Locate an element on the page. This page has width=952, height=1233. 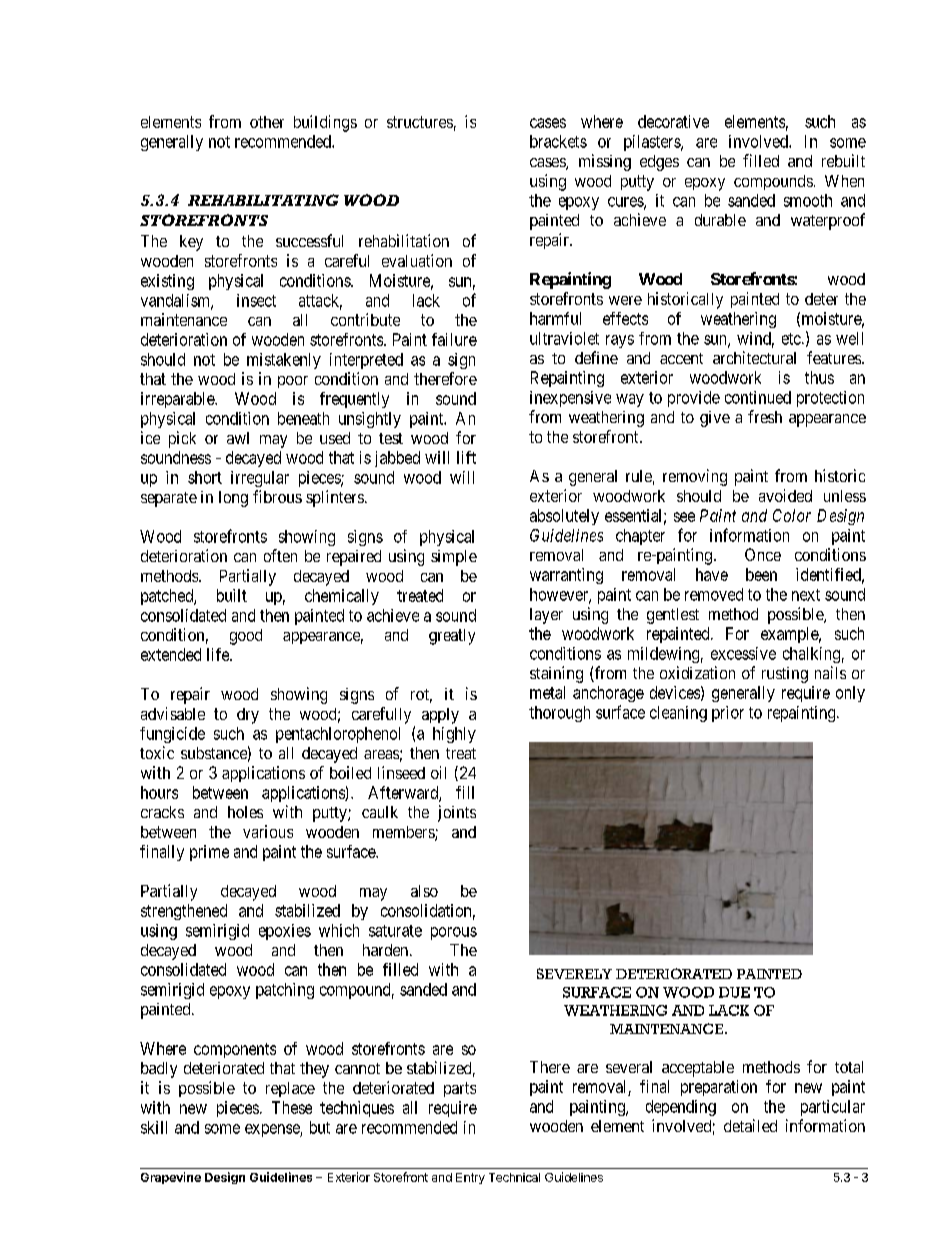
structures is located at coordinates (420, 122).
